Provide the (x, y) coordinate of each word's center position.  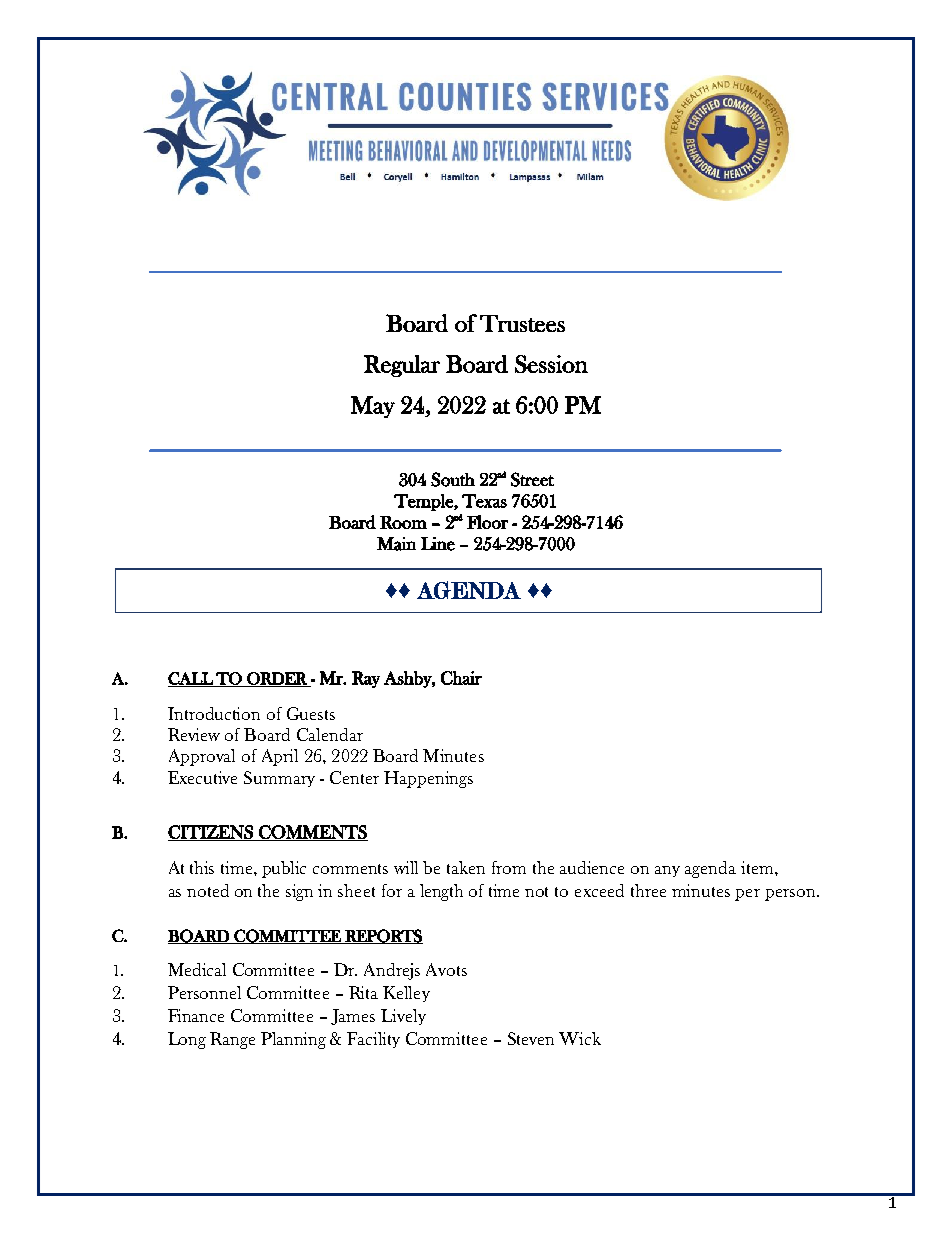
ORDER (277, 679)
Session (551, 364)
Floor (487, 522)
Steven (531, 1038)
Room (403, 522)
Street (532, 479)
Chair (461, 678)
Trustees (522, 323)
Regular (402, 366)
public (284, 869)
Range (232, 1040)
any (667, 871)
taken (466, 867)
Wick (580, 1038)
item (758, 867)
